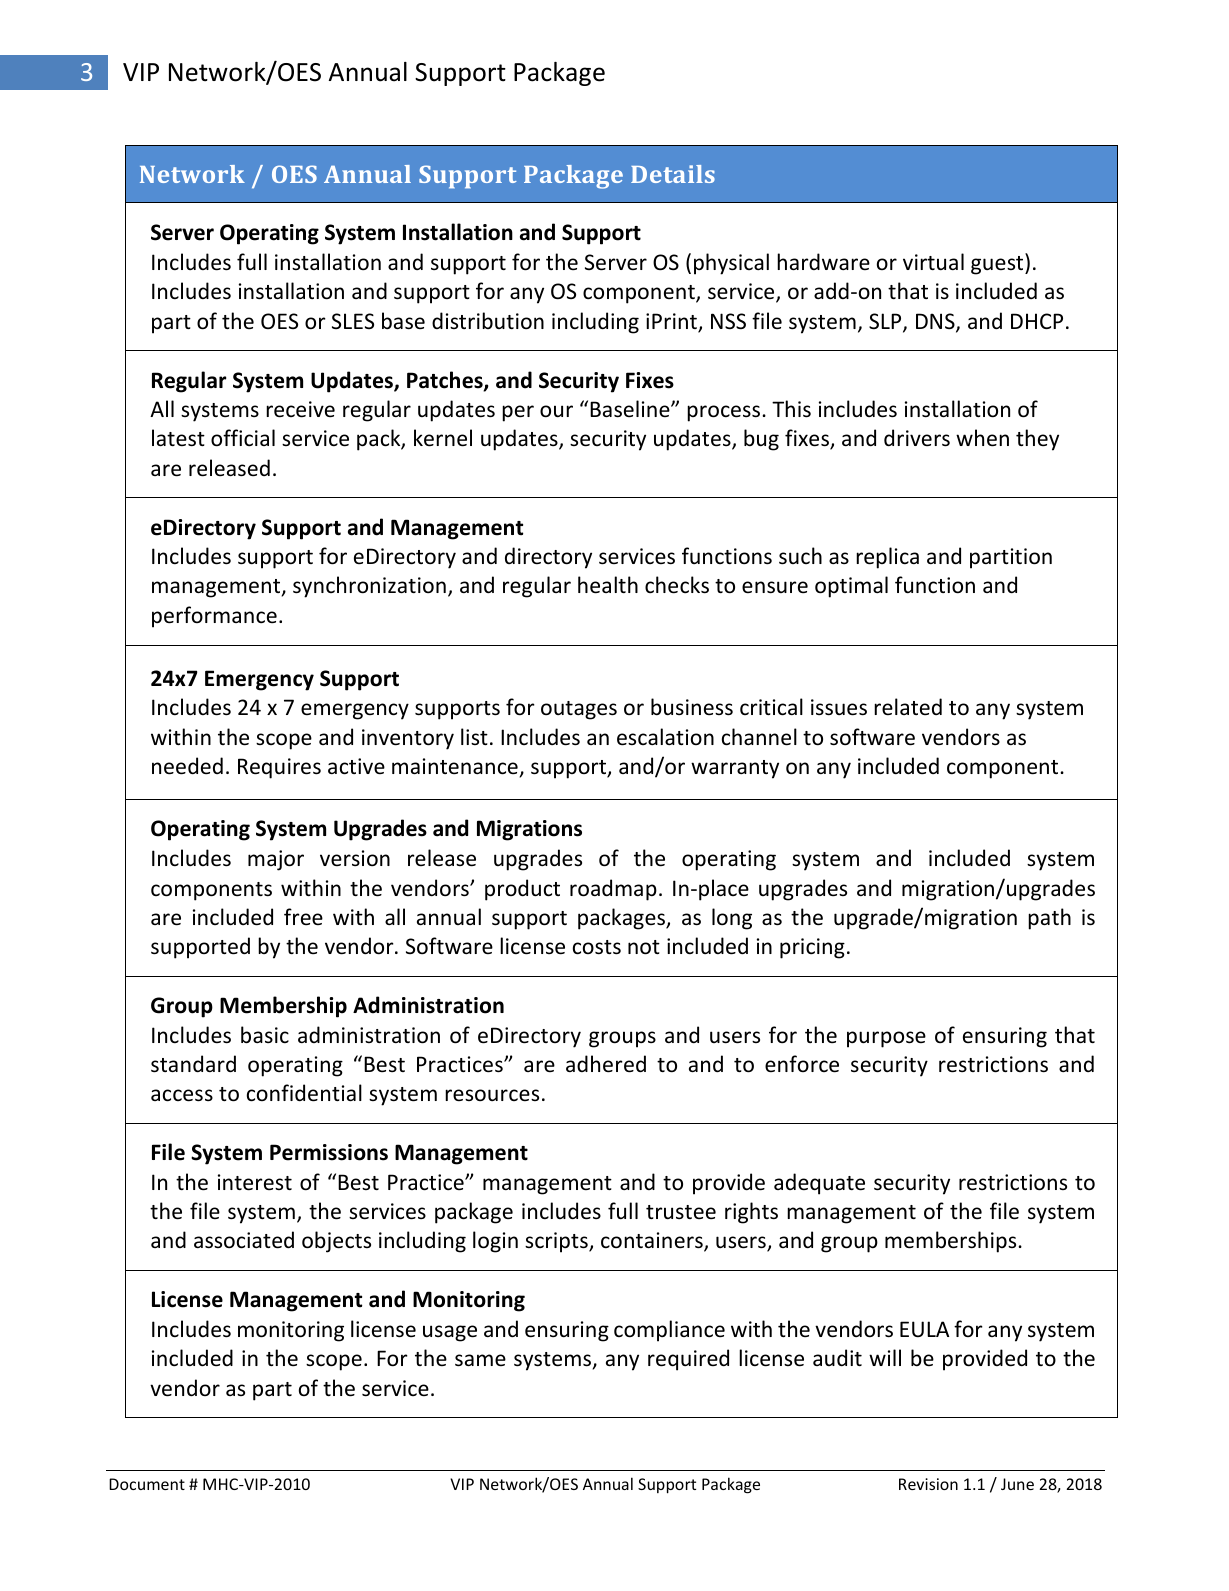  What do you see at coordinates (613, 890) in the screenshot?
I see `roadmap` at bounding box center [613, 890].
